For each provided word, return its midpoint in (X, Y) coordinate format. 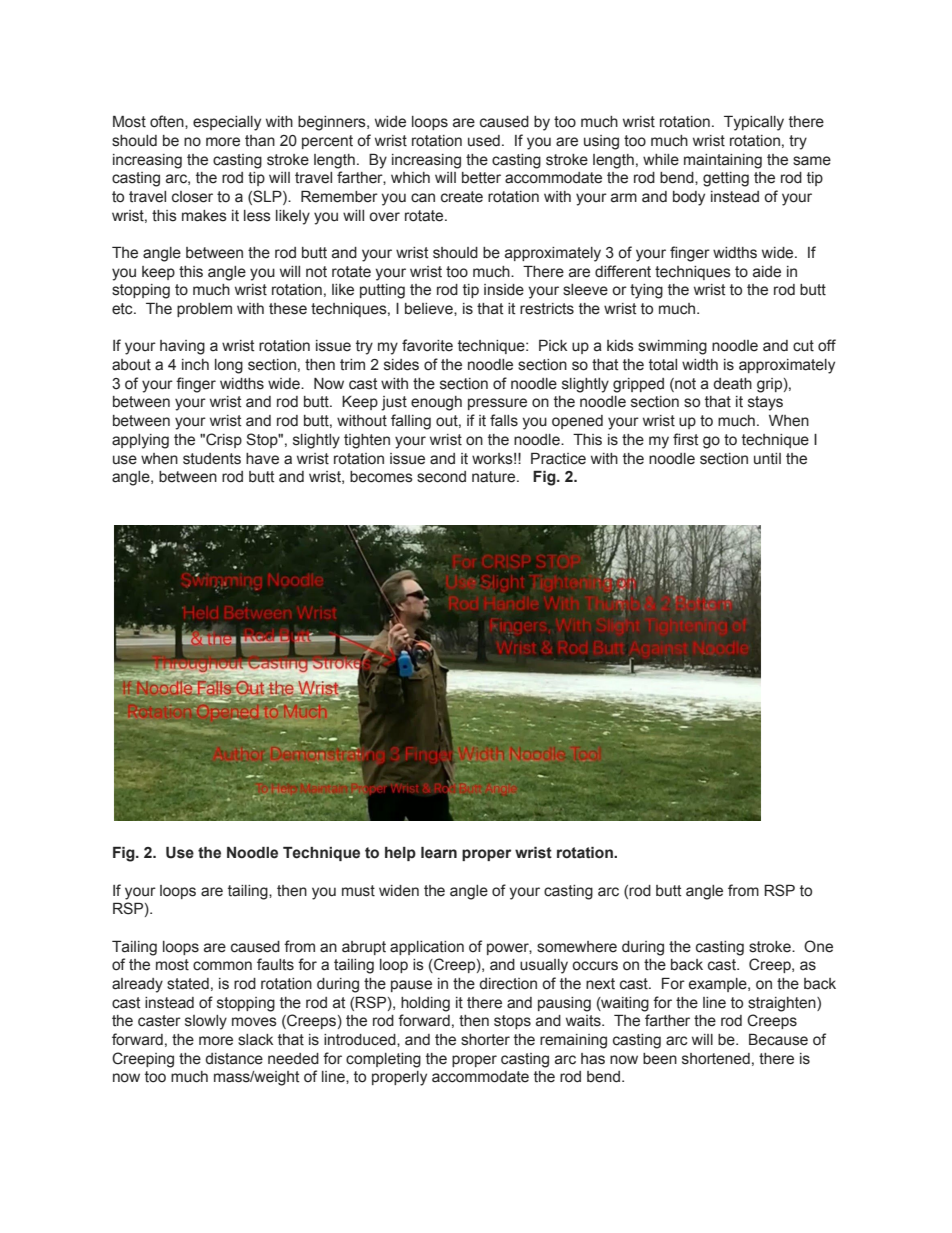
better (481, 178)
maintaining (723, 161)
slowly (206, 1022)
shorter (485, 1040)
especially (227, 123)
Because (778, 1039)
